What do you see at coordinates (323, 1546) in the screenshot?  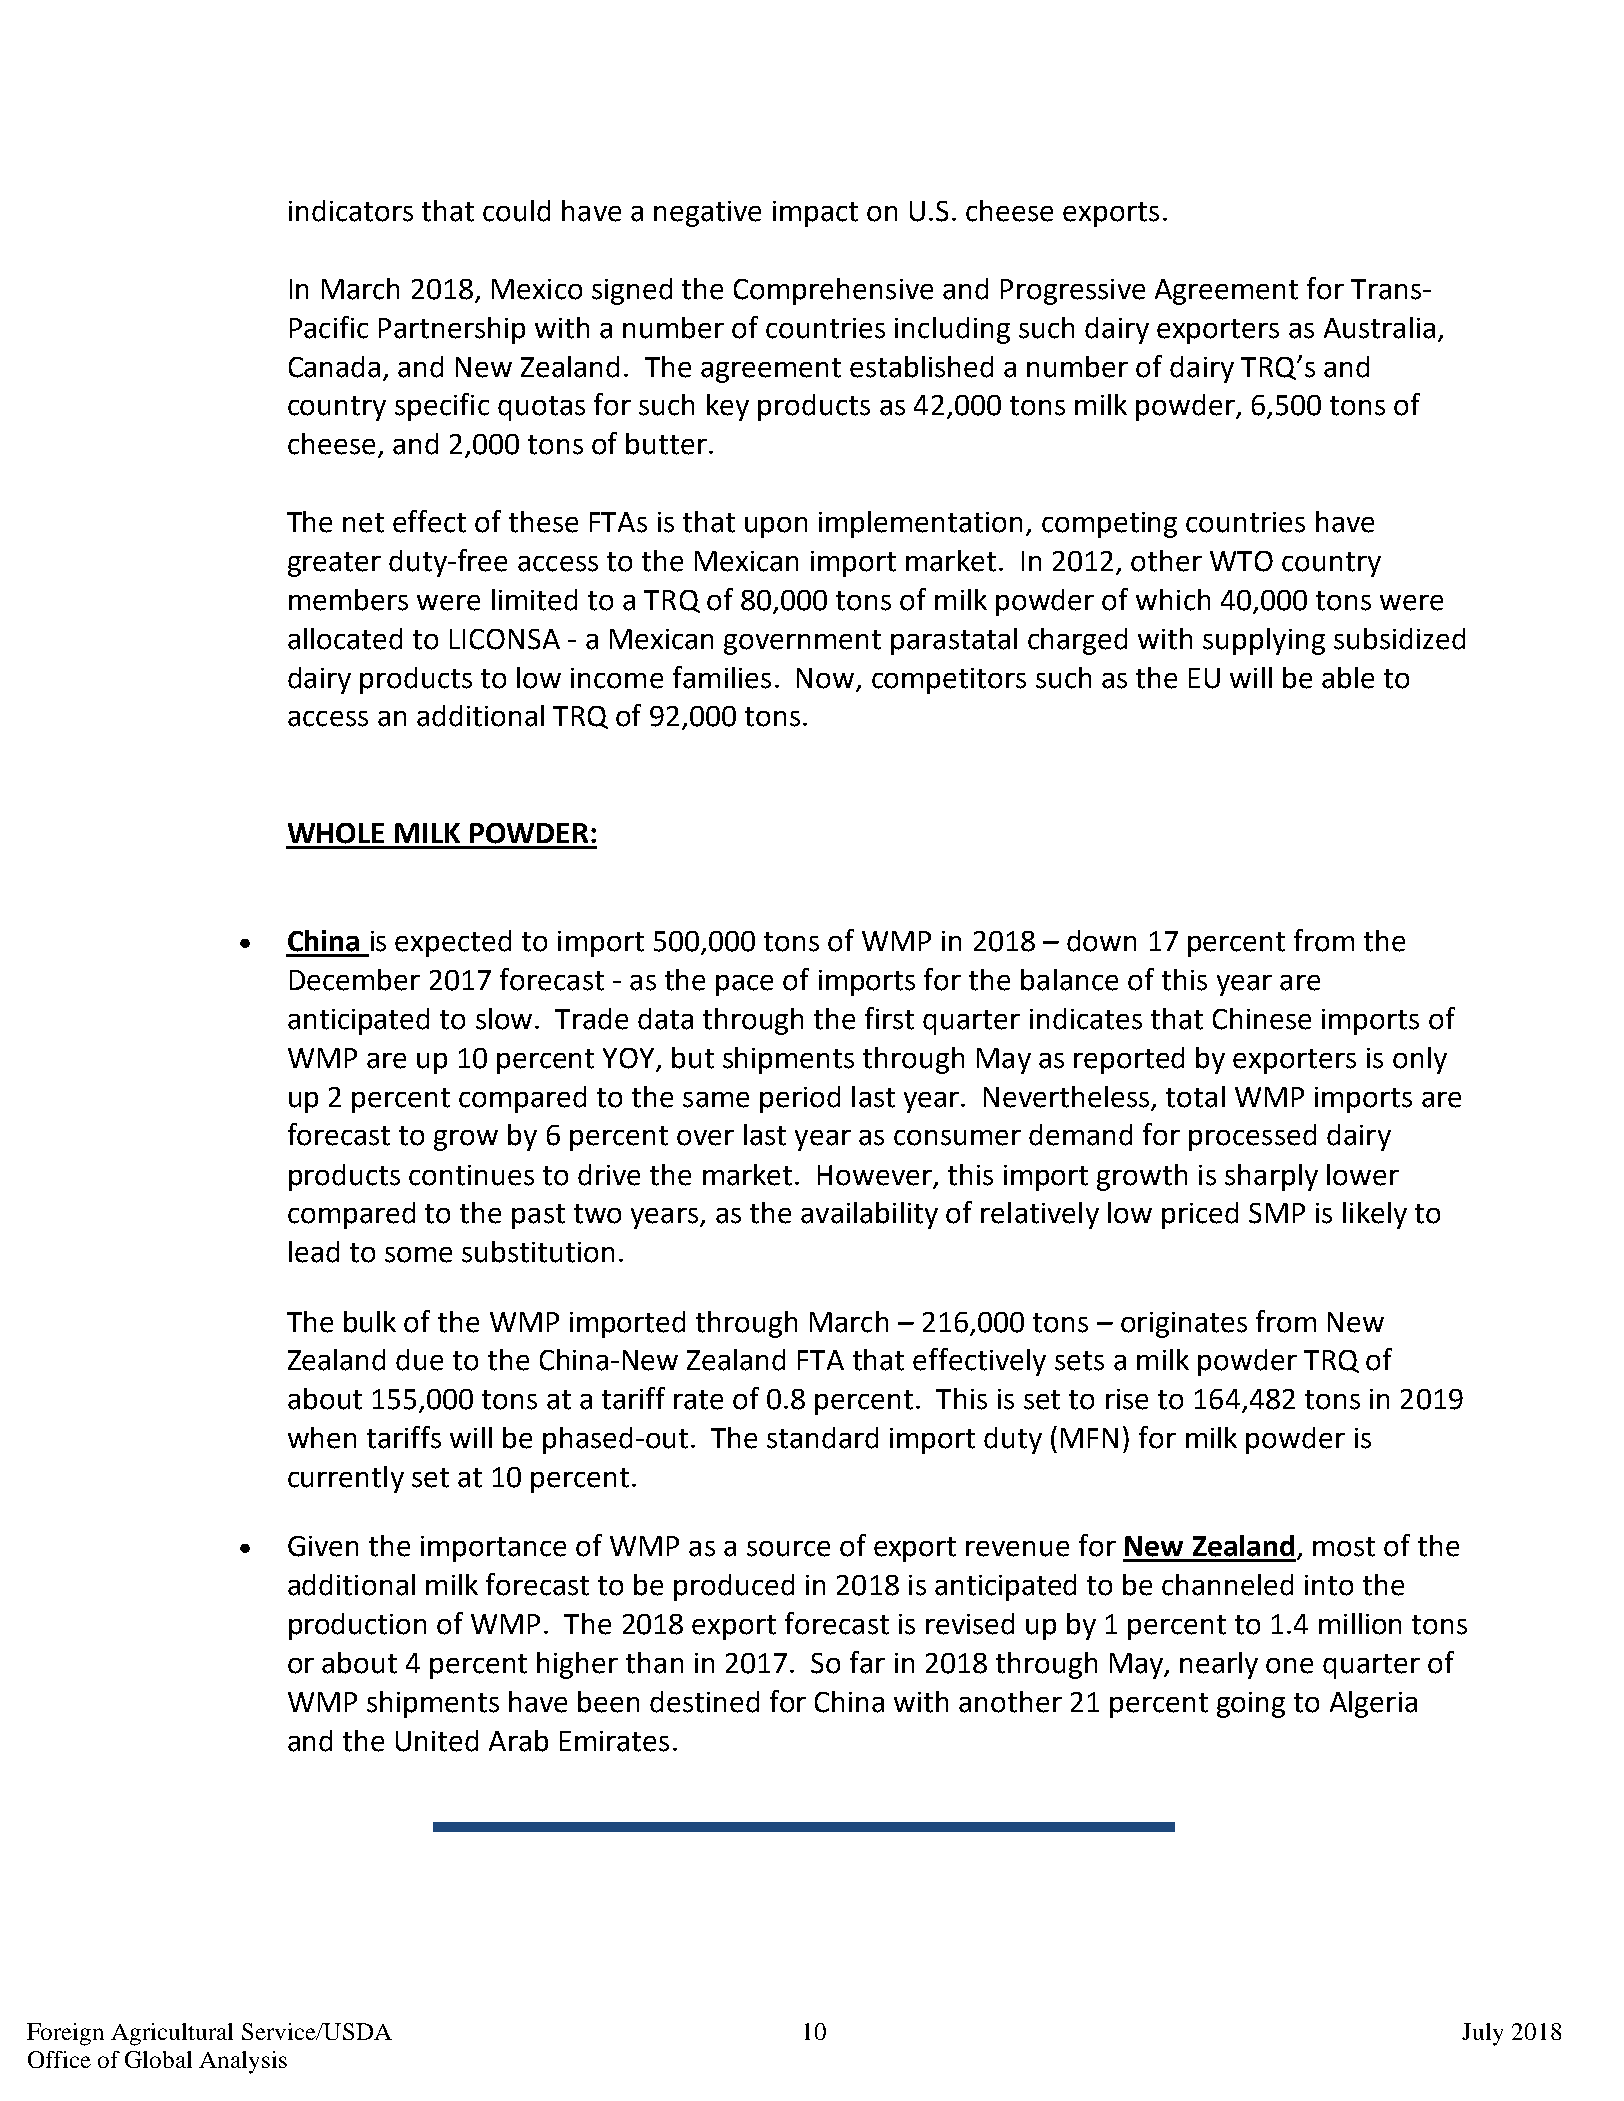 I see `Given` at bounding box center [323, 1546].
